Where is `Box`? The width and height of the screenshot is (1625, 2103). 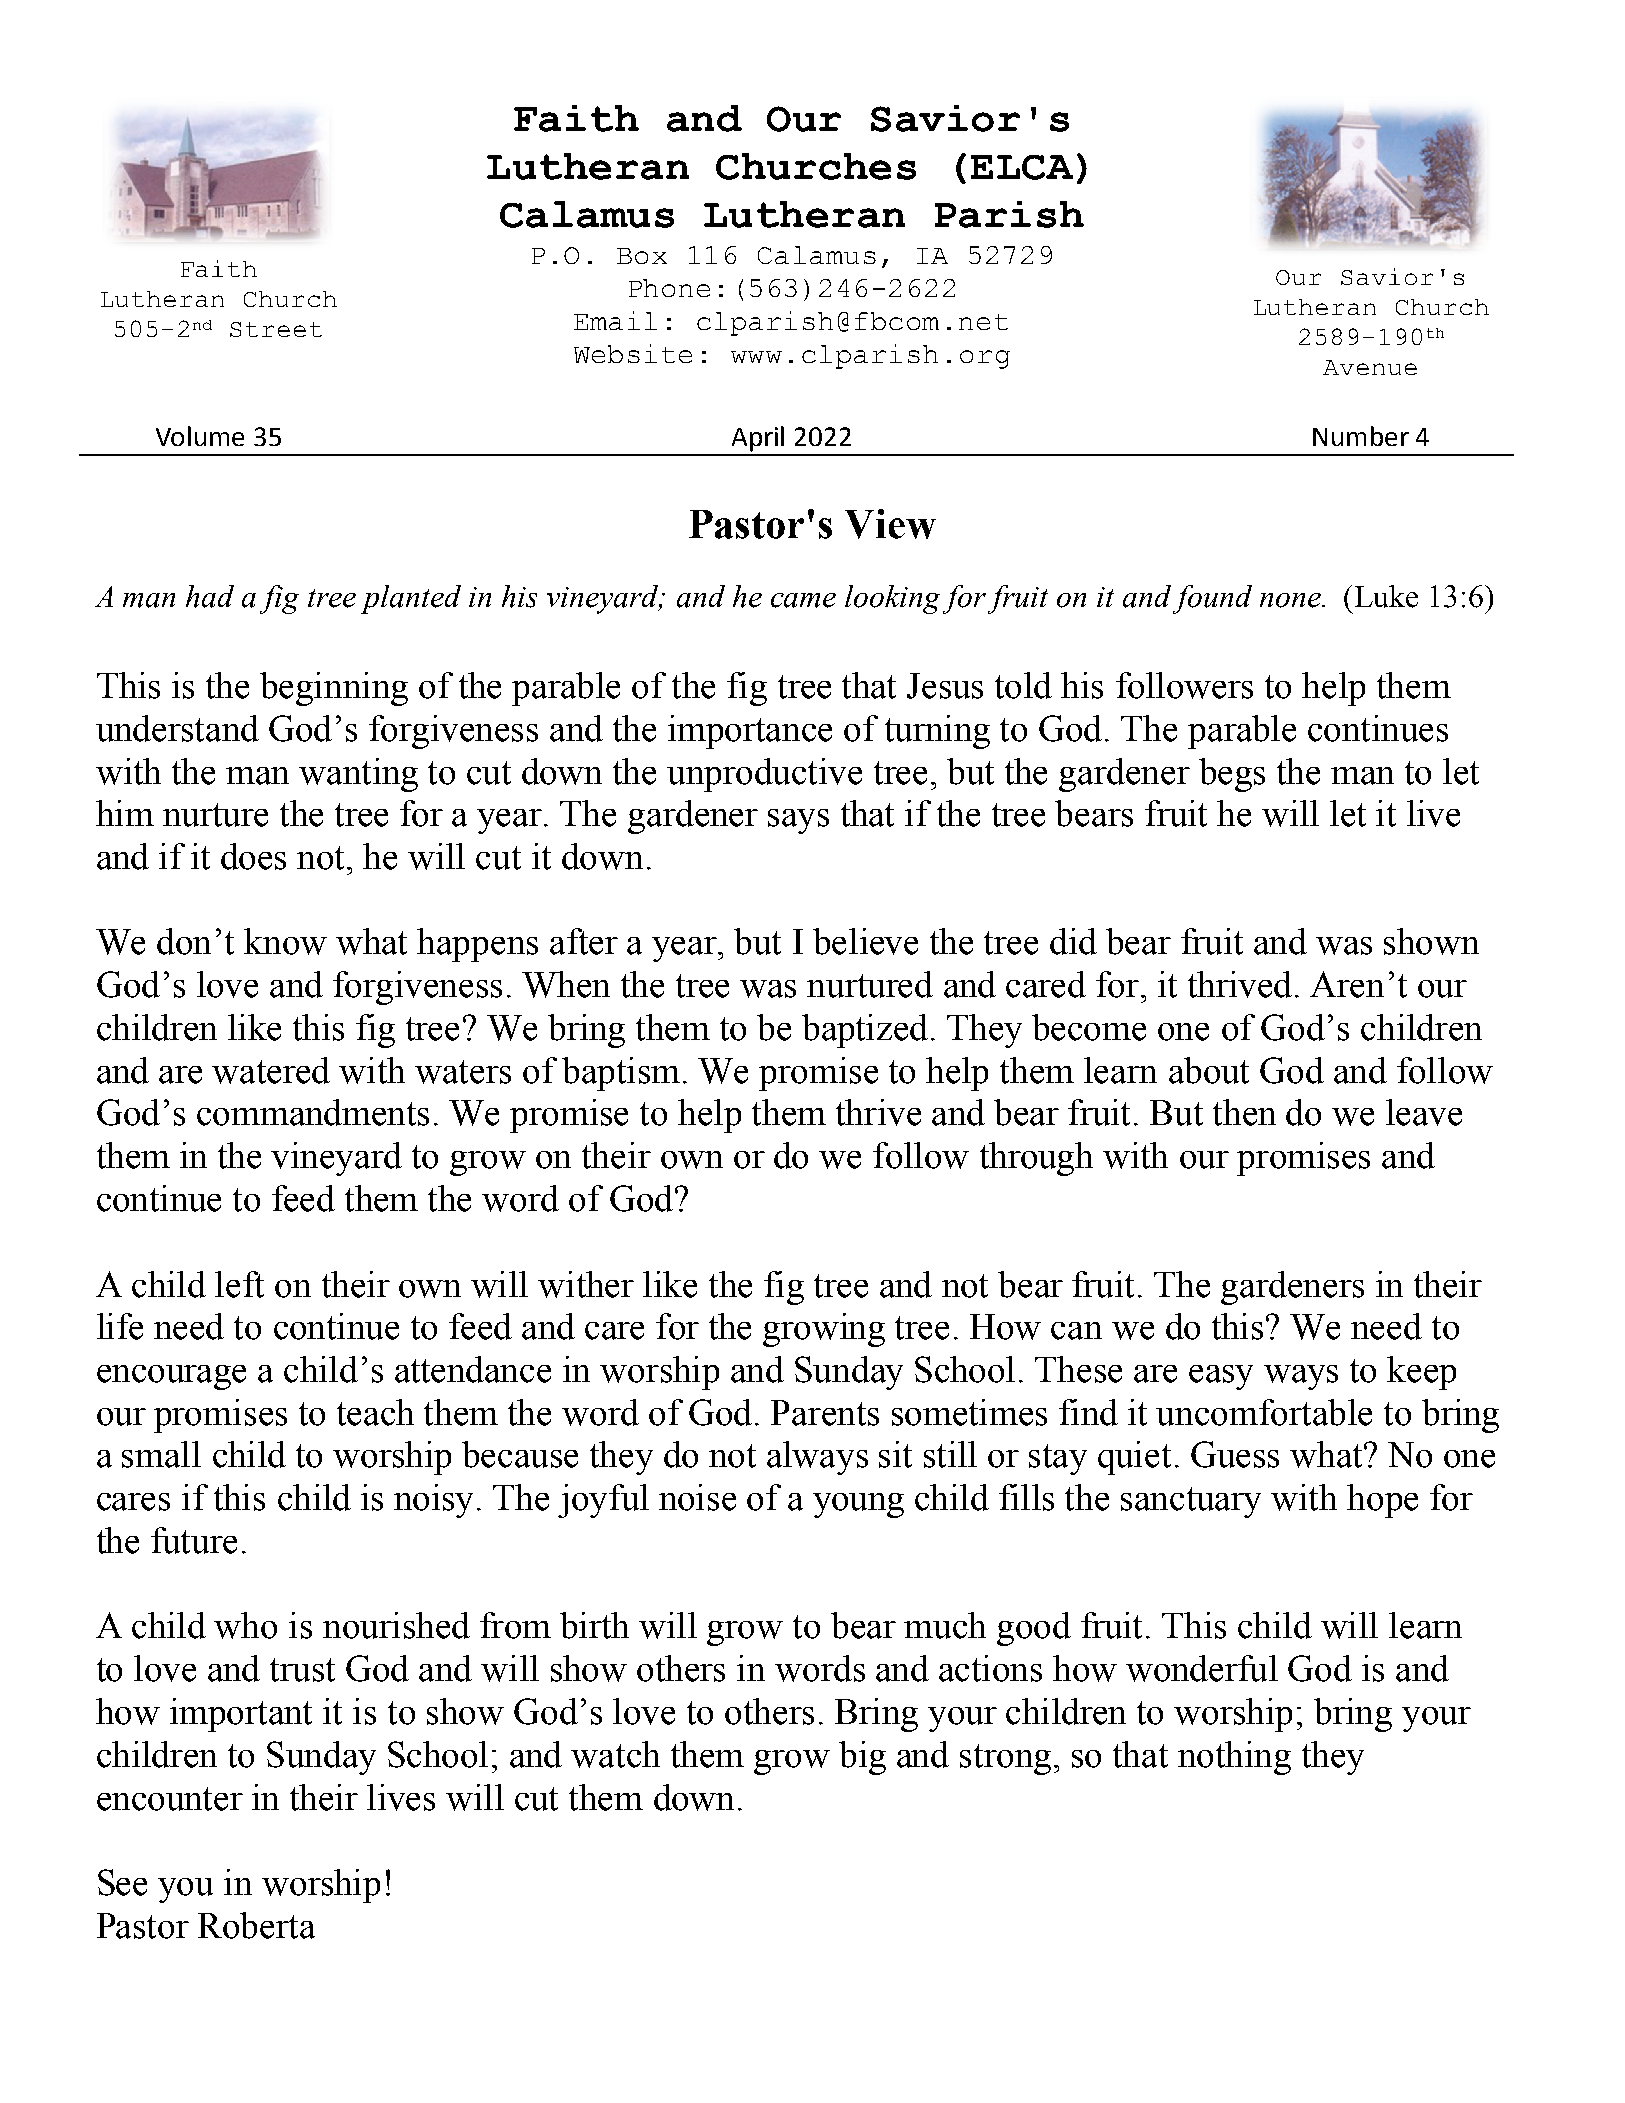
Box is located at coordinates (642, 256).
